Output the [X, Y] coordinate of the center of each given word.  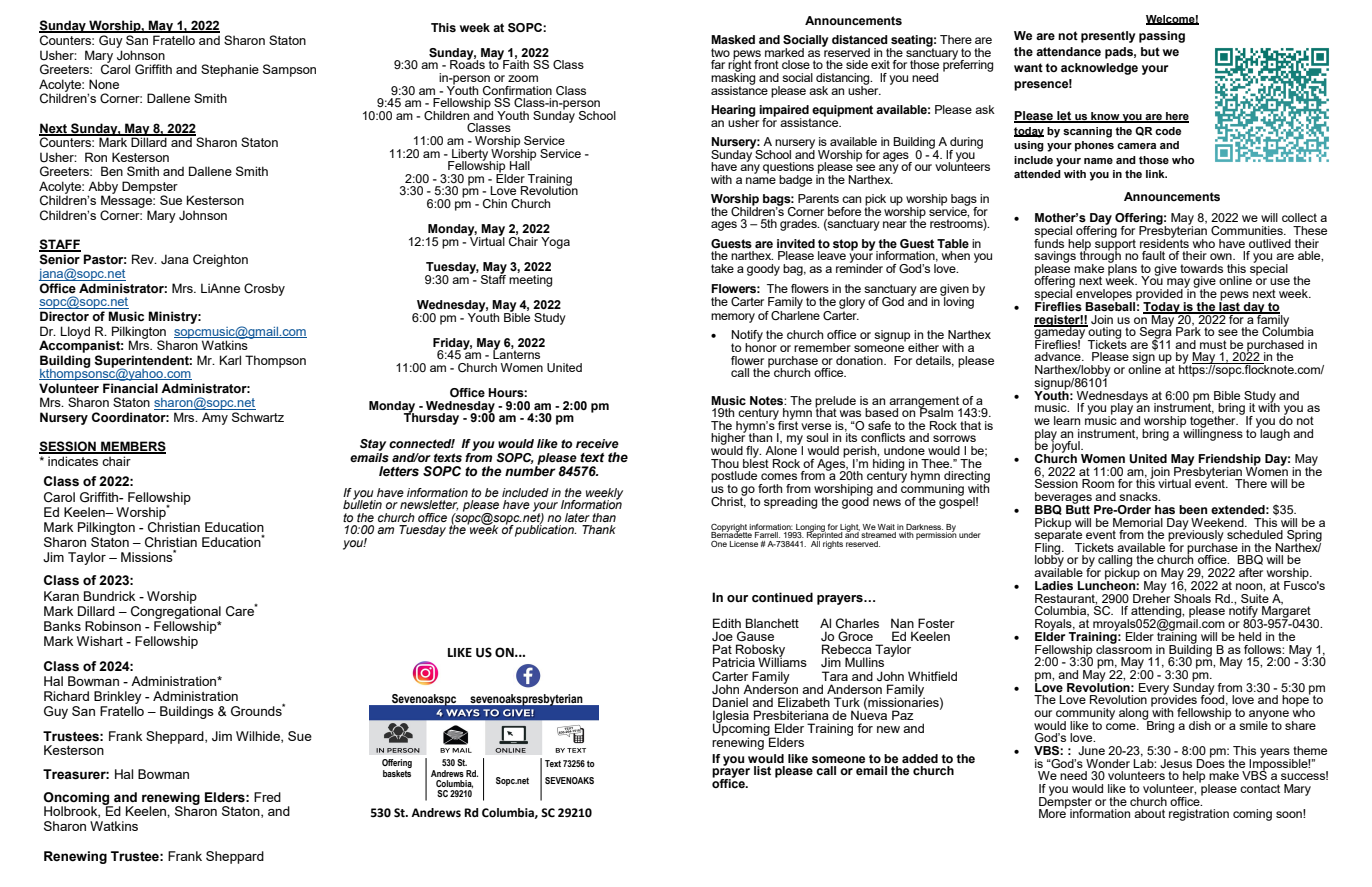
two [720, 52]
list [762, 770]
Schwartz [258, 417]
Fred [267, 797]
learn [1067, 420]
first [788, 424]
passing [1162, 37]
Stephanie [230, 70]
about [1149, 813]
